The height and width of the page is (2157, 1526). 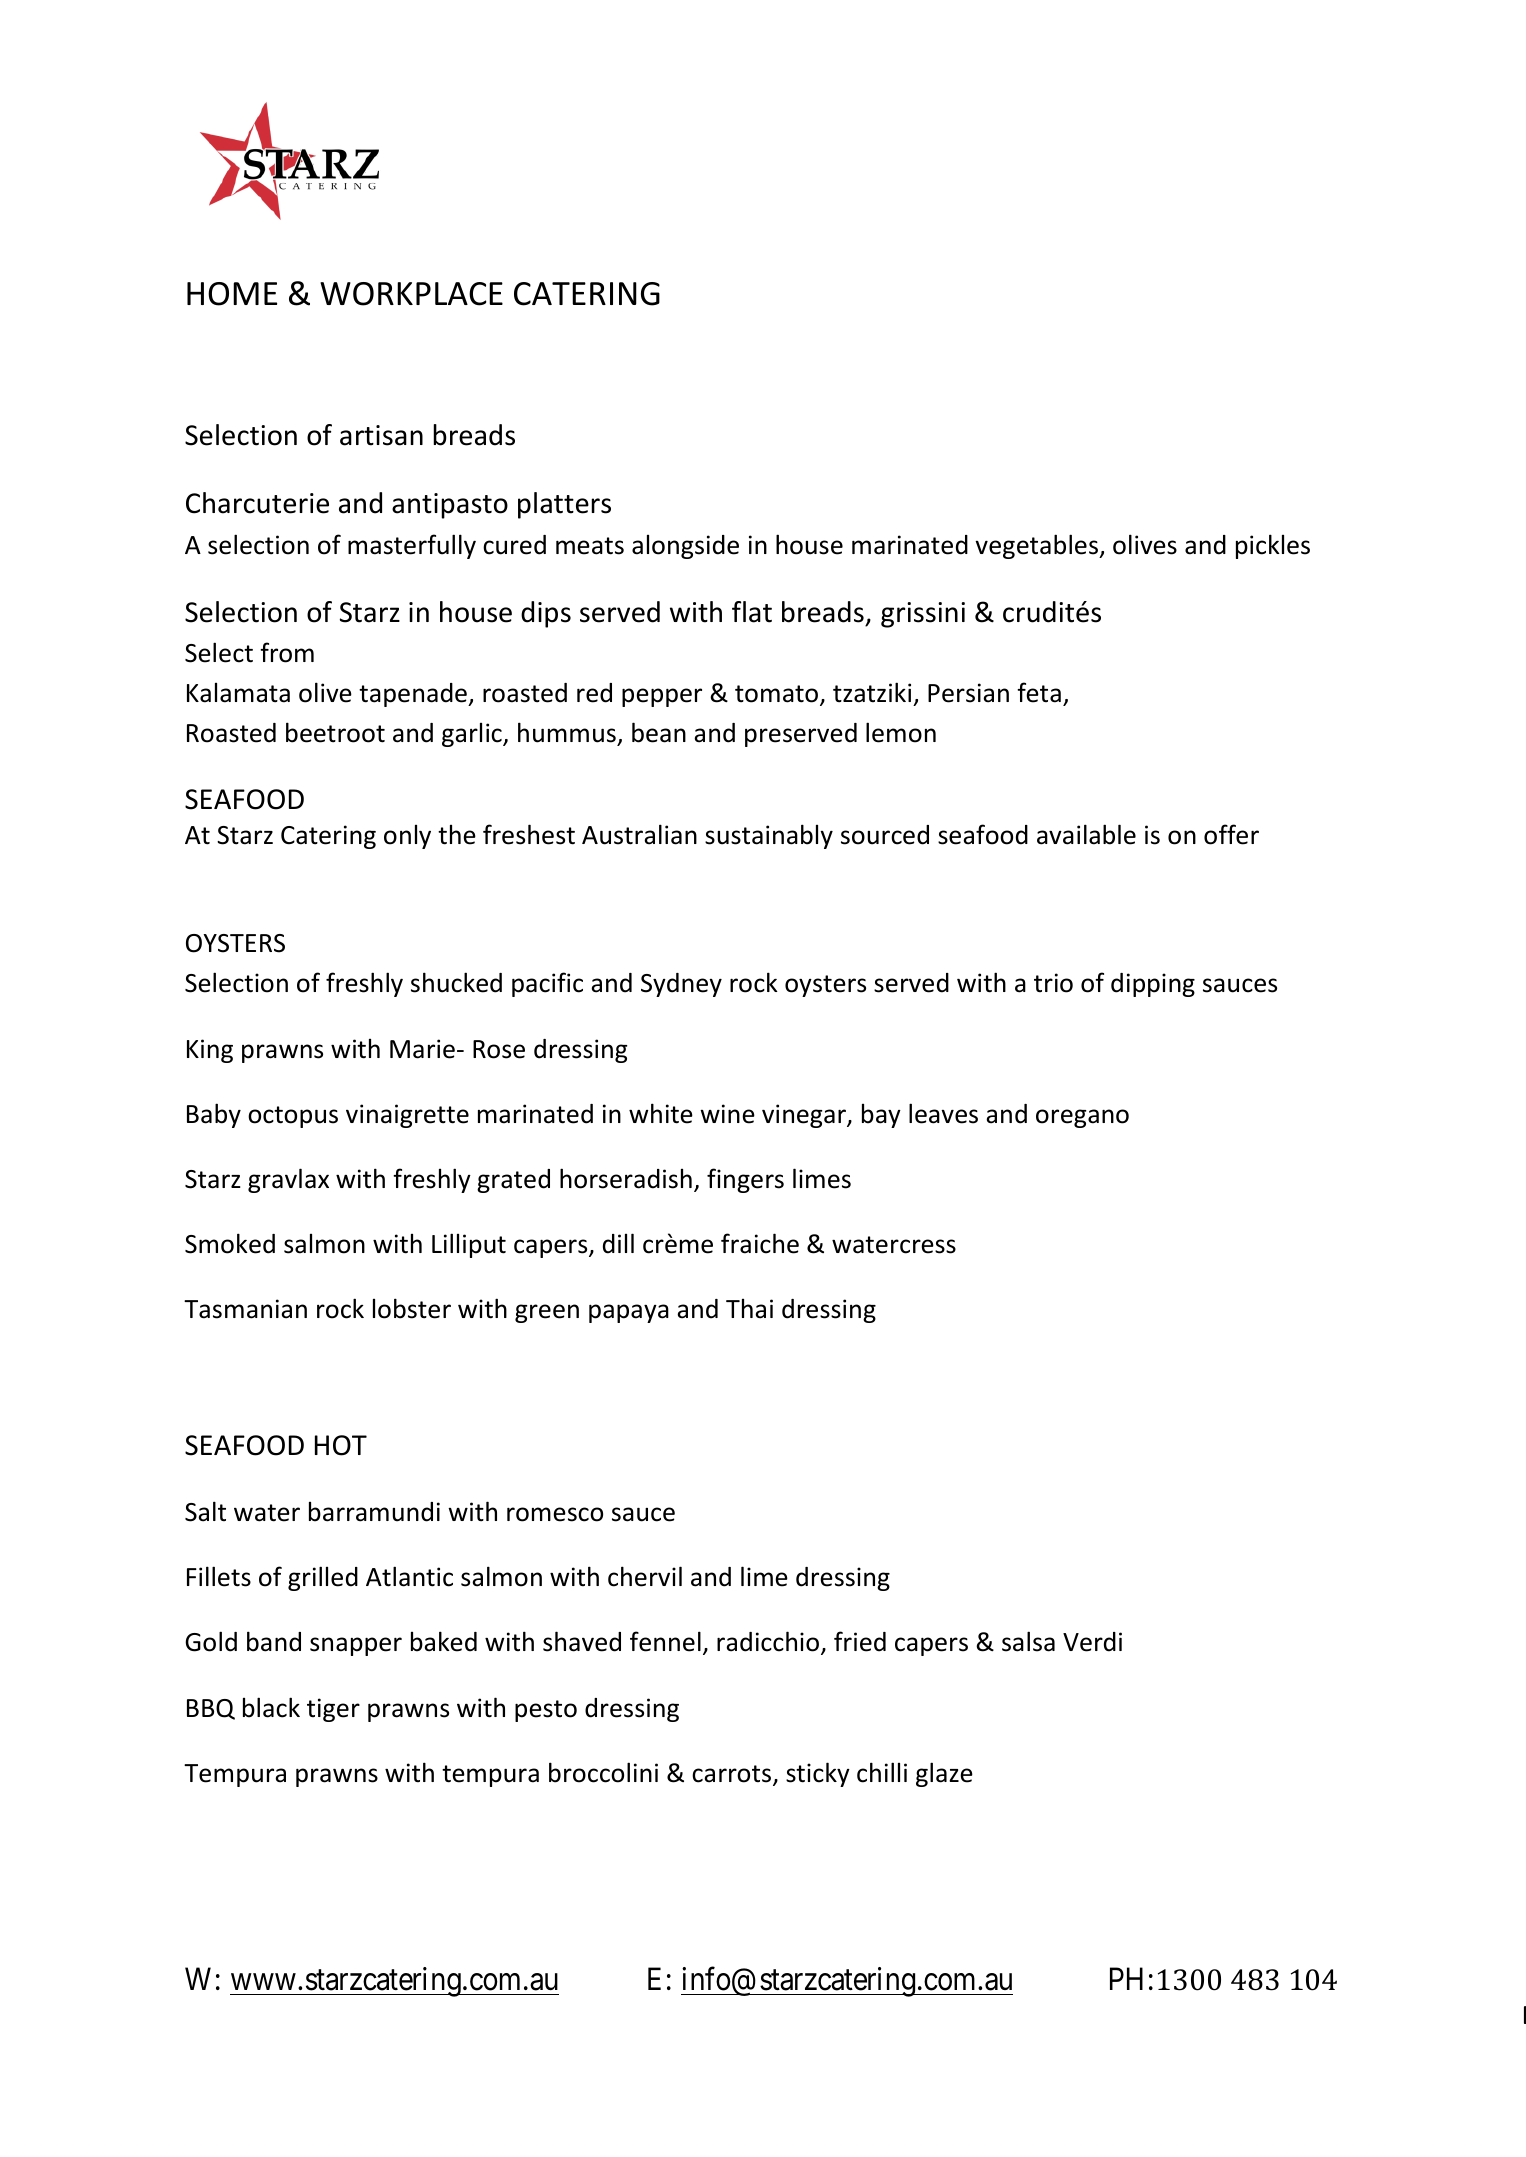 I want to click on sticky, so click(x=818, y=1774).
